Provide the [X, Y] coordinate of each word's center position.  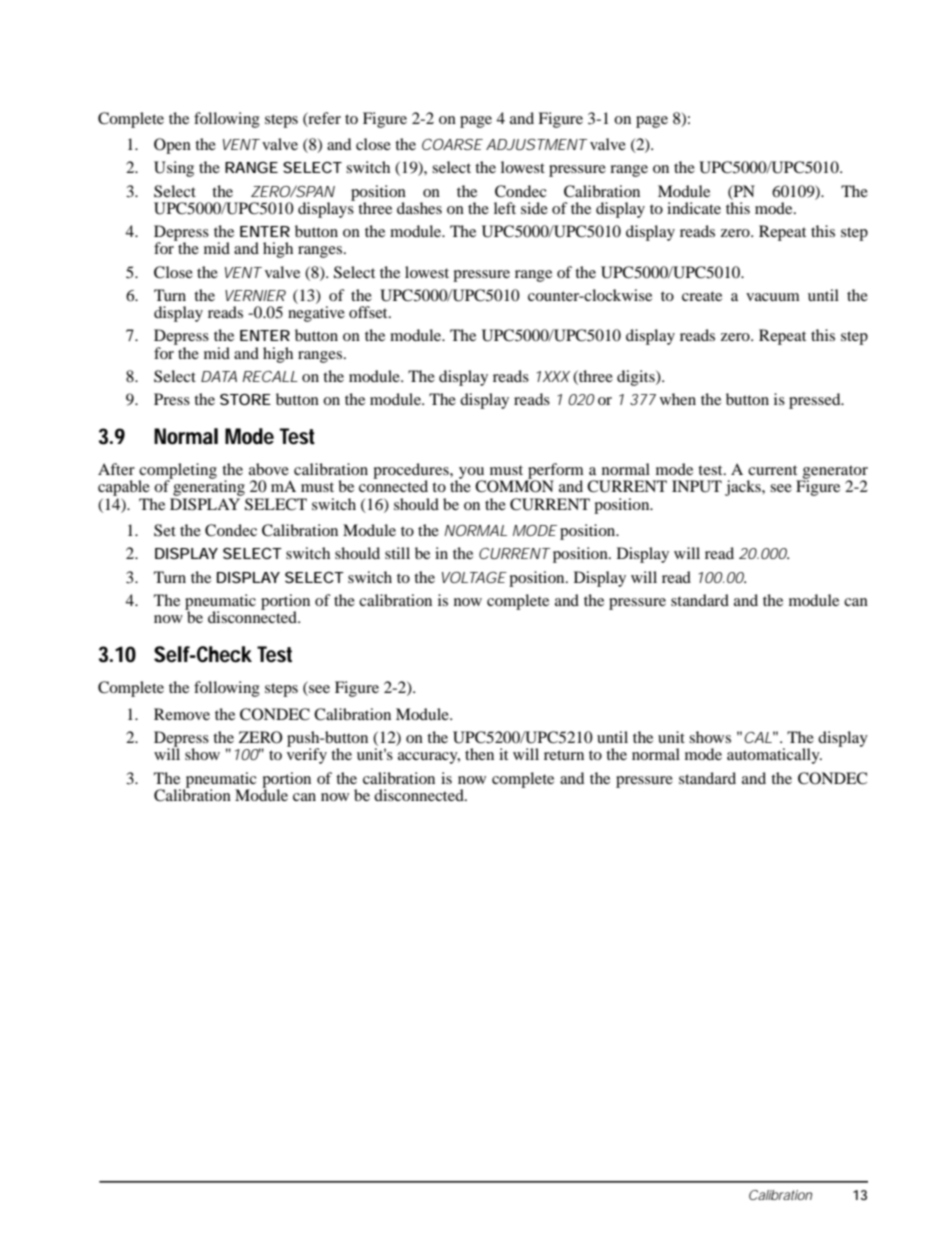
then [479, 754]
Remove [182, 714]
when [678, 399]
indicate [694, 208]
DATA [219, 376]
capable [125, 489]
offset [369, 312]
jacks [744, 488]
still [397, 553]
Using [174, 169]
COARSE [452, 144]
